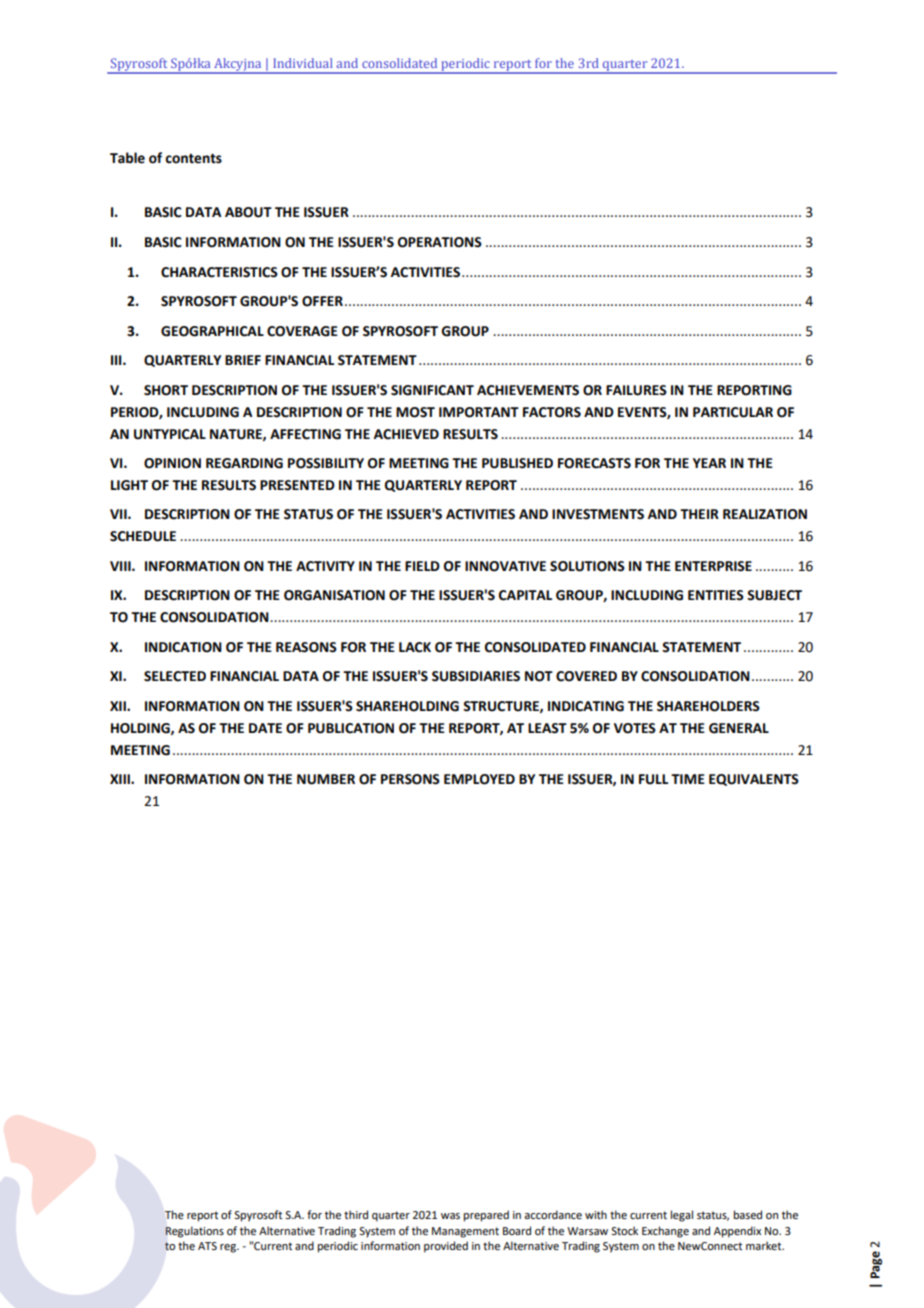 The height and width of the image is (1308, 924). I want to click on Regulations, so click(194, 1232).
